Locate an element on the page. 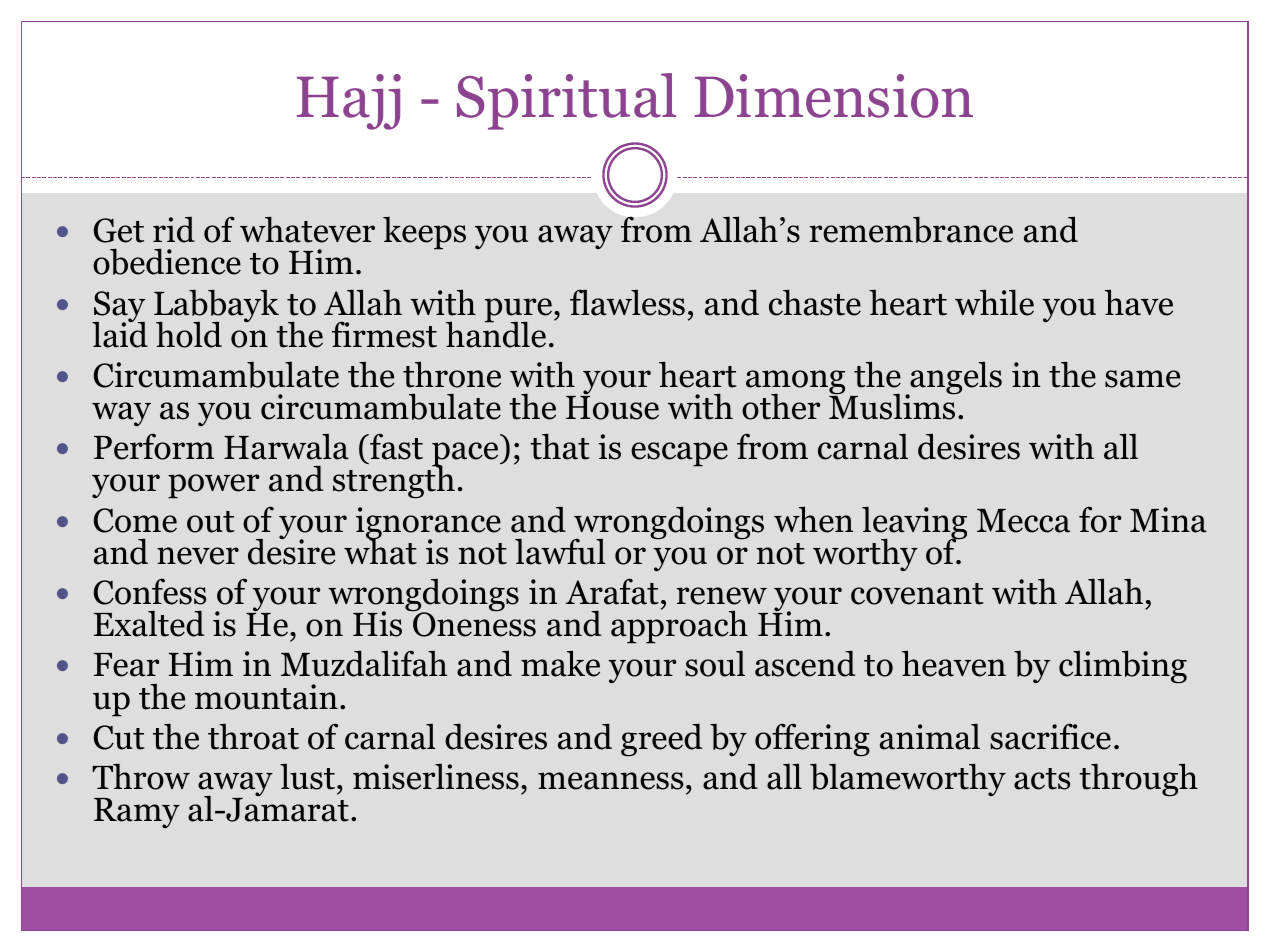 This page has height=952, width=1270. lawful is located at coordinates (560, 551).
